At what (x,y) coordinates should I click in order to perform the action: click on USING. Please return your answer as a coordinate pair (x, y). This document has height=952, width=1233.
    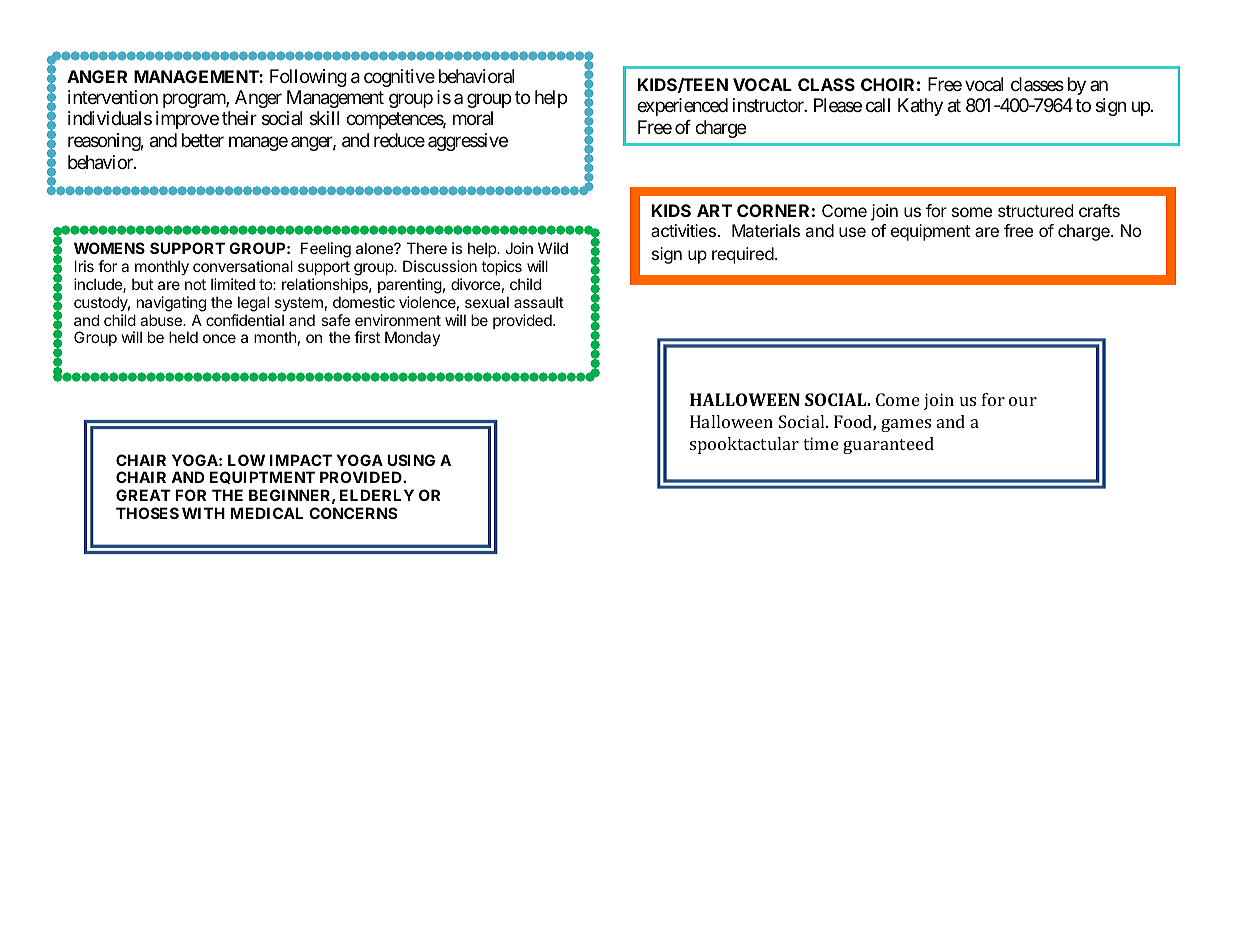
    Looking at the image, I should click on (411, 460).
